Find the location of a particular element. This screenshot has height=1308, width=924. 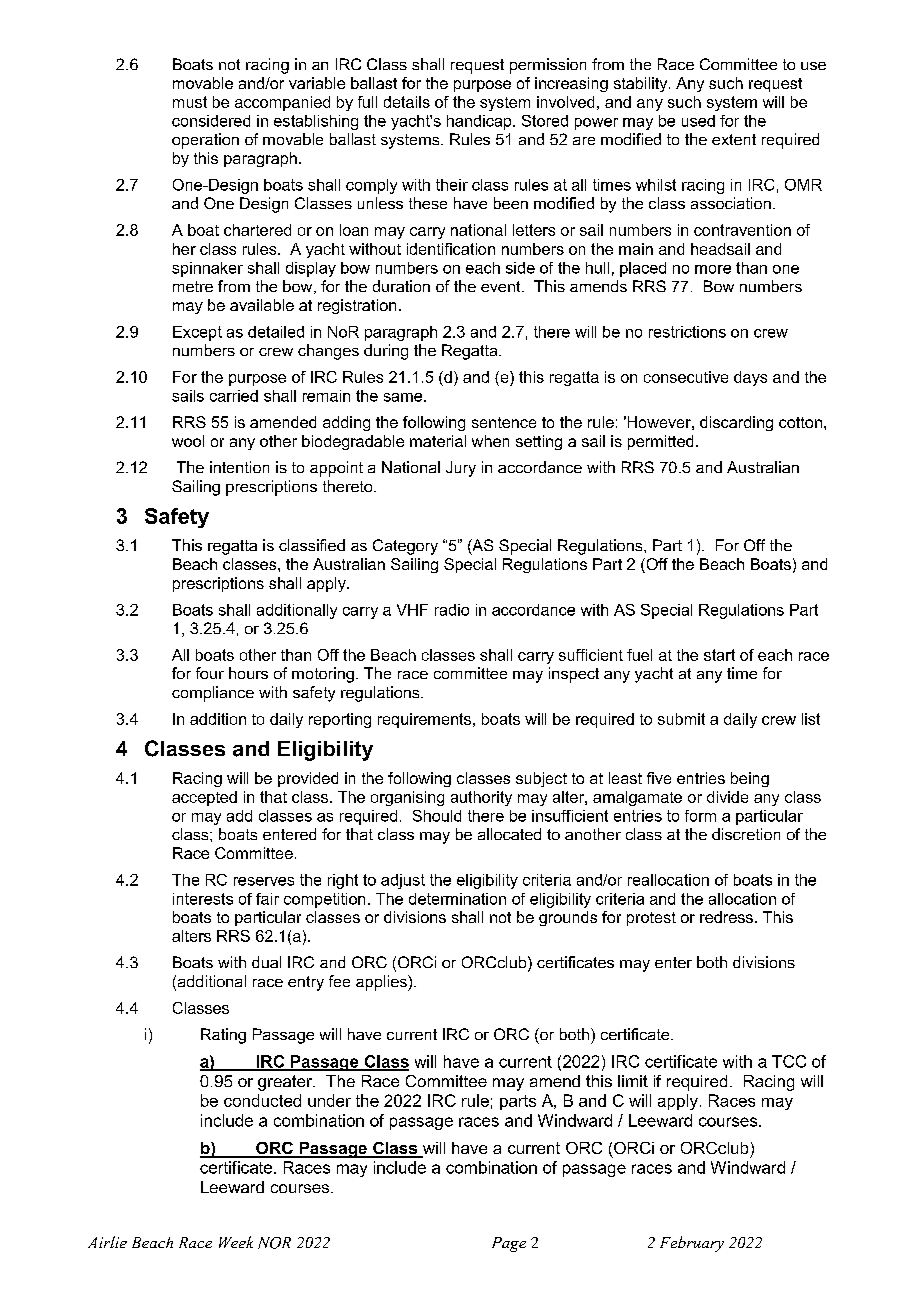

applies is located at coordinates (382, 983).
